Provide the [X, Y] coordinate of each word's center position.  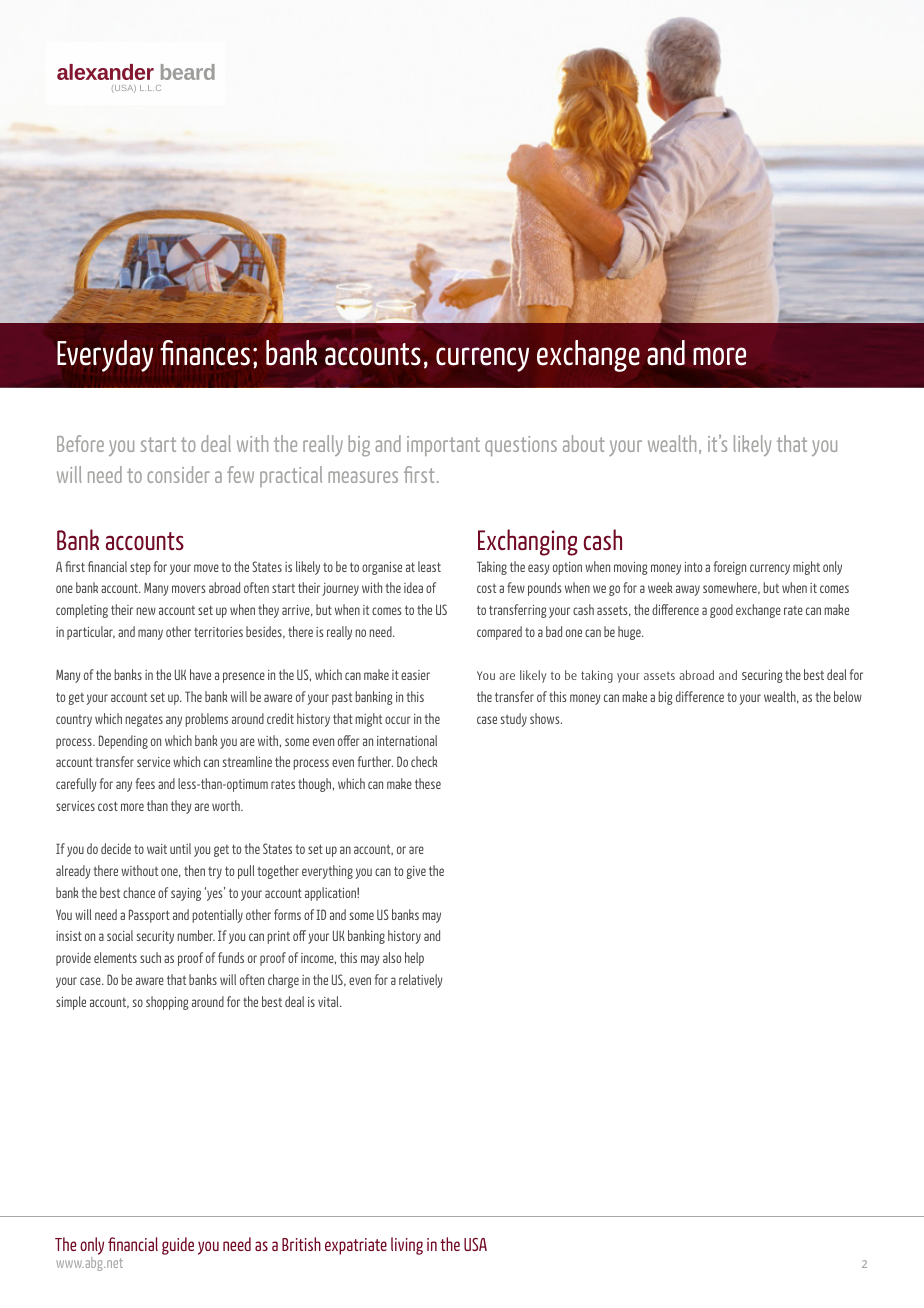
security [155, 937]
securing [762, 676]
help [414, 959]
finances [205, 353]
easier [415, 675]
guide [178, 1246]
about [583, 443]
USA [475, 1244]
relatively [421, 981]
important [443, 446]
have [200, 674]
